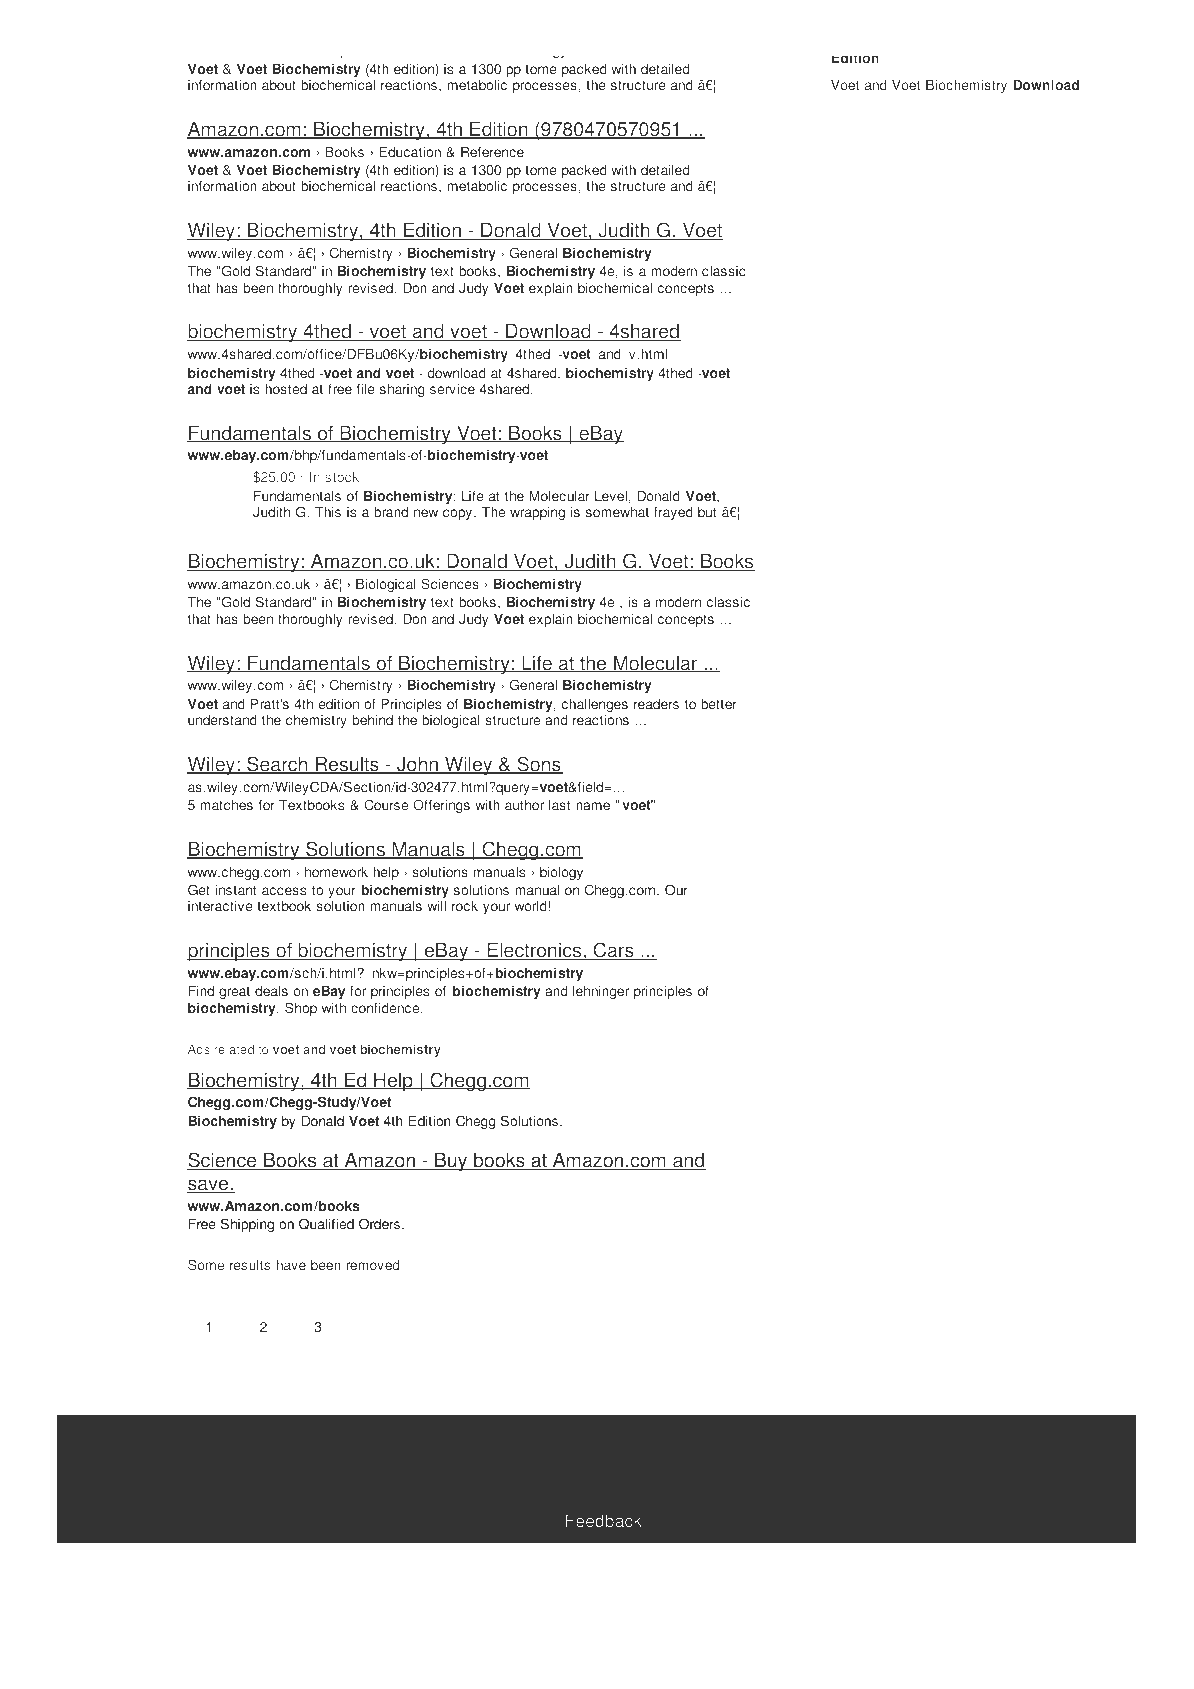  What do you see at coordinates (410, 152) in the page?
I see `Education` at bounding box center [410, 152].
